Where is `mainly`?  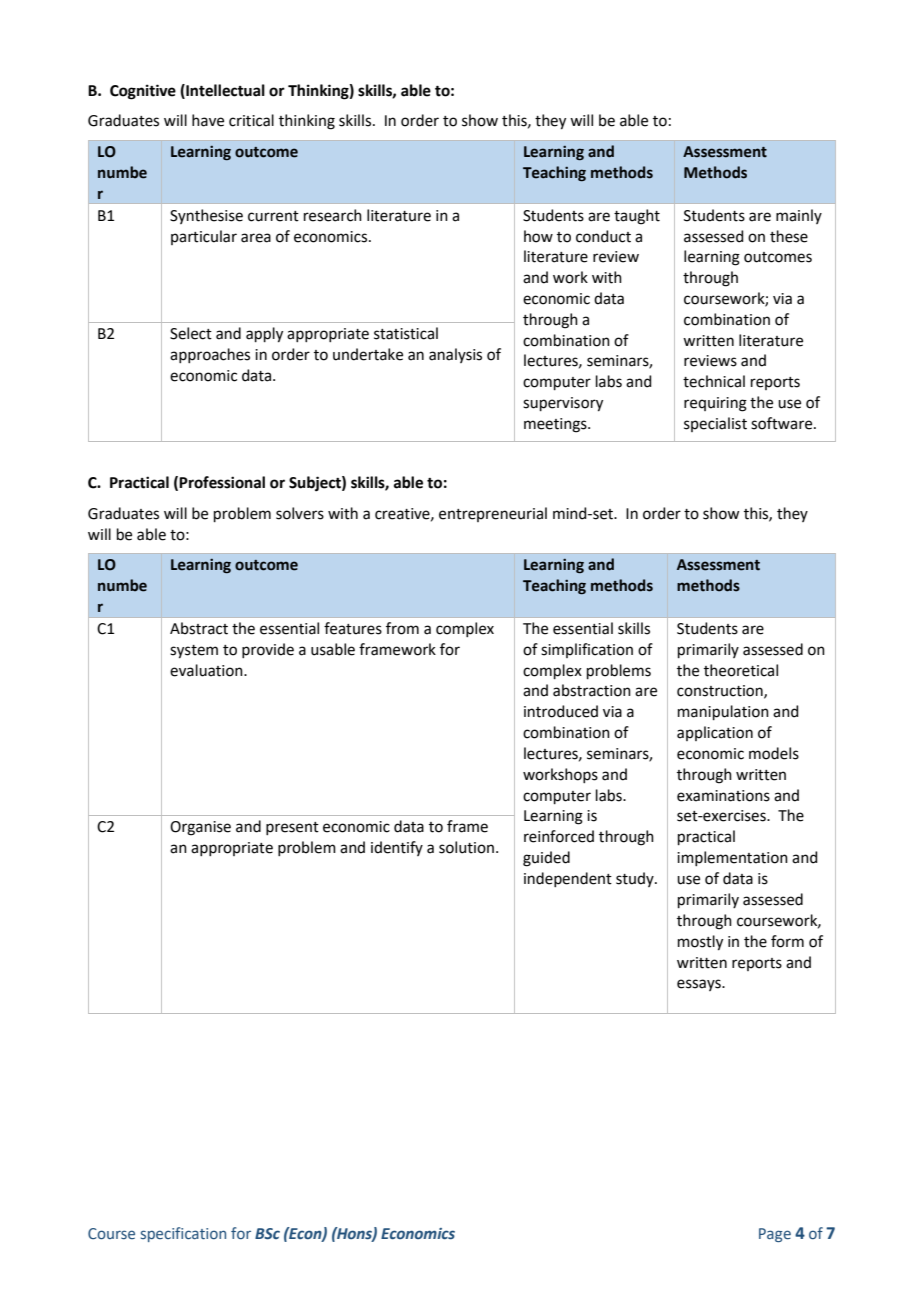 mainly is located at coordinates (799, 216).
